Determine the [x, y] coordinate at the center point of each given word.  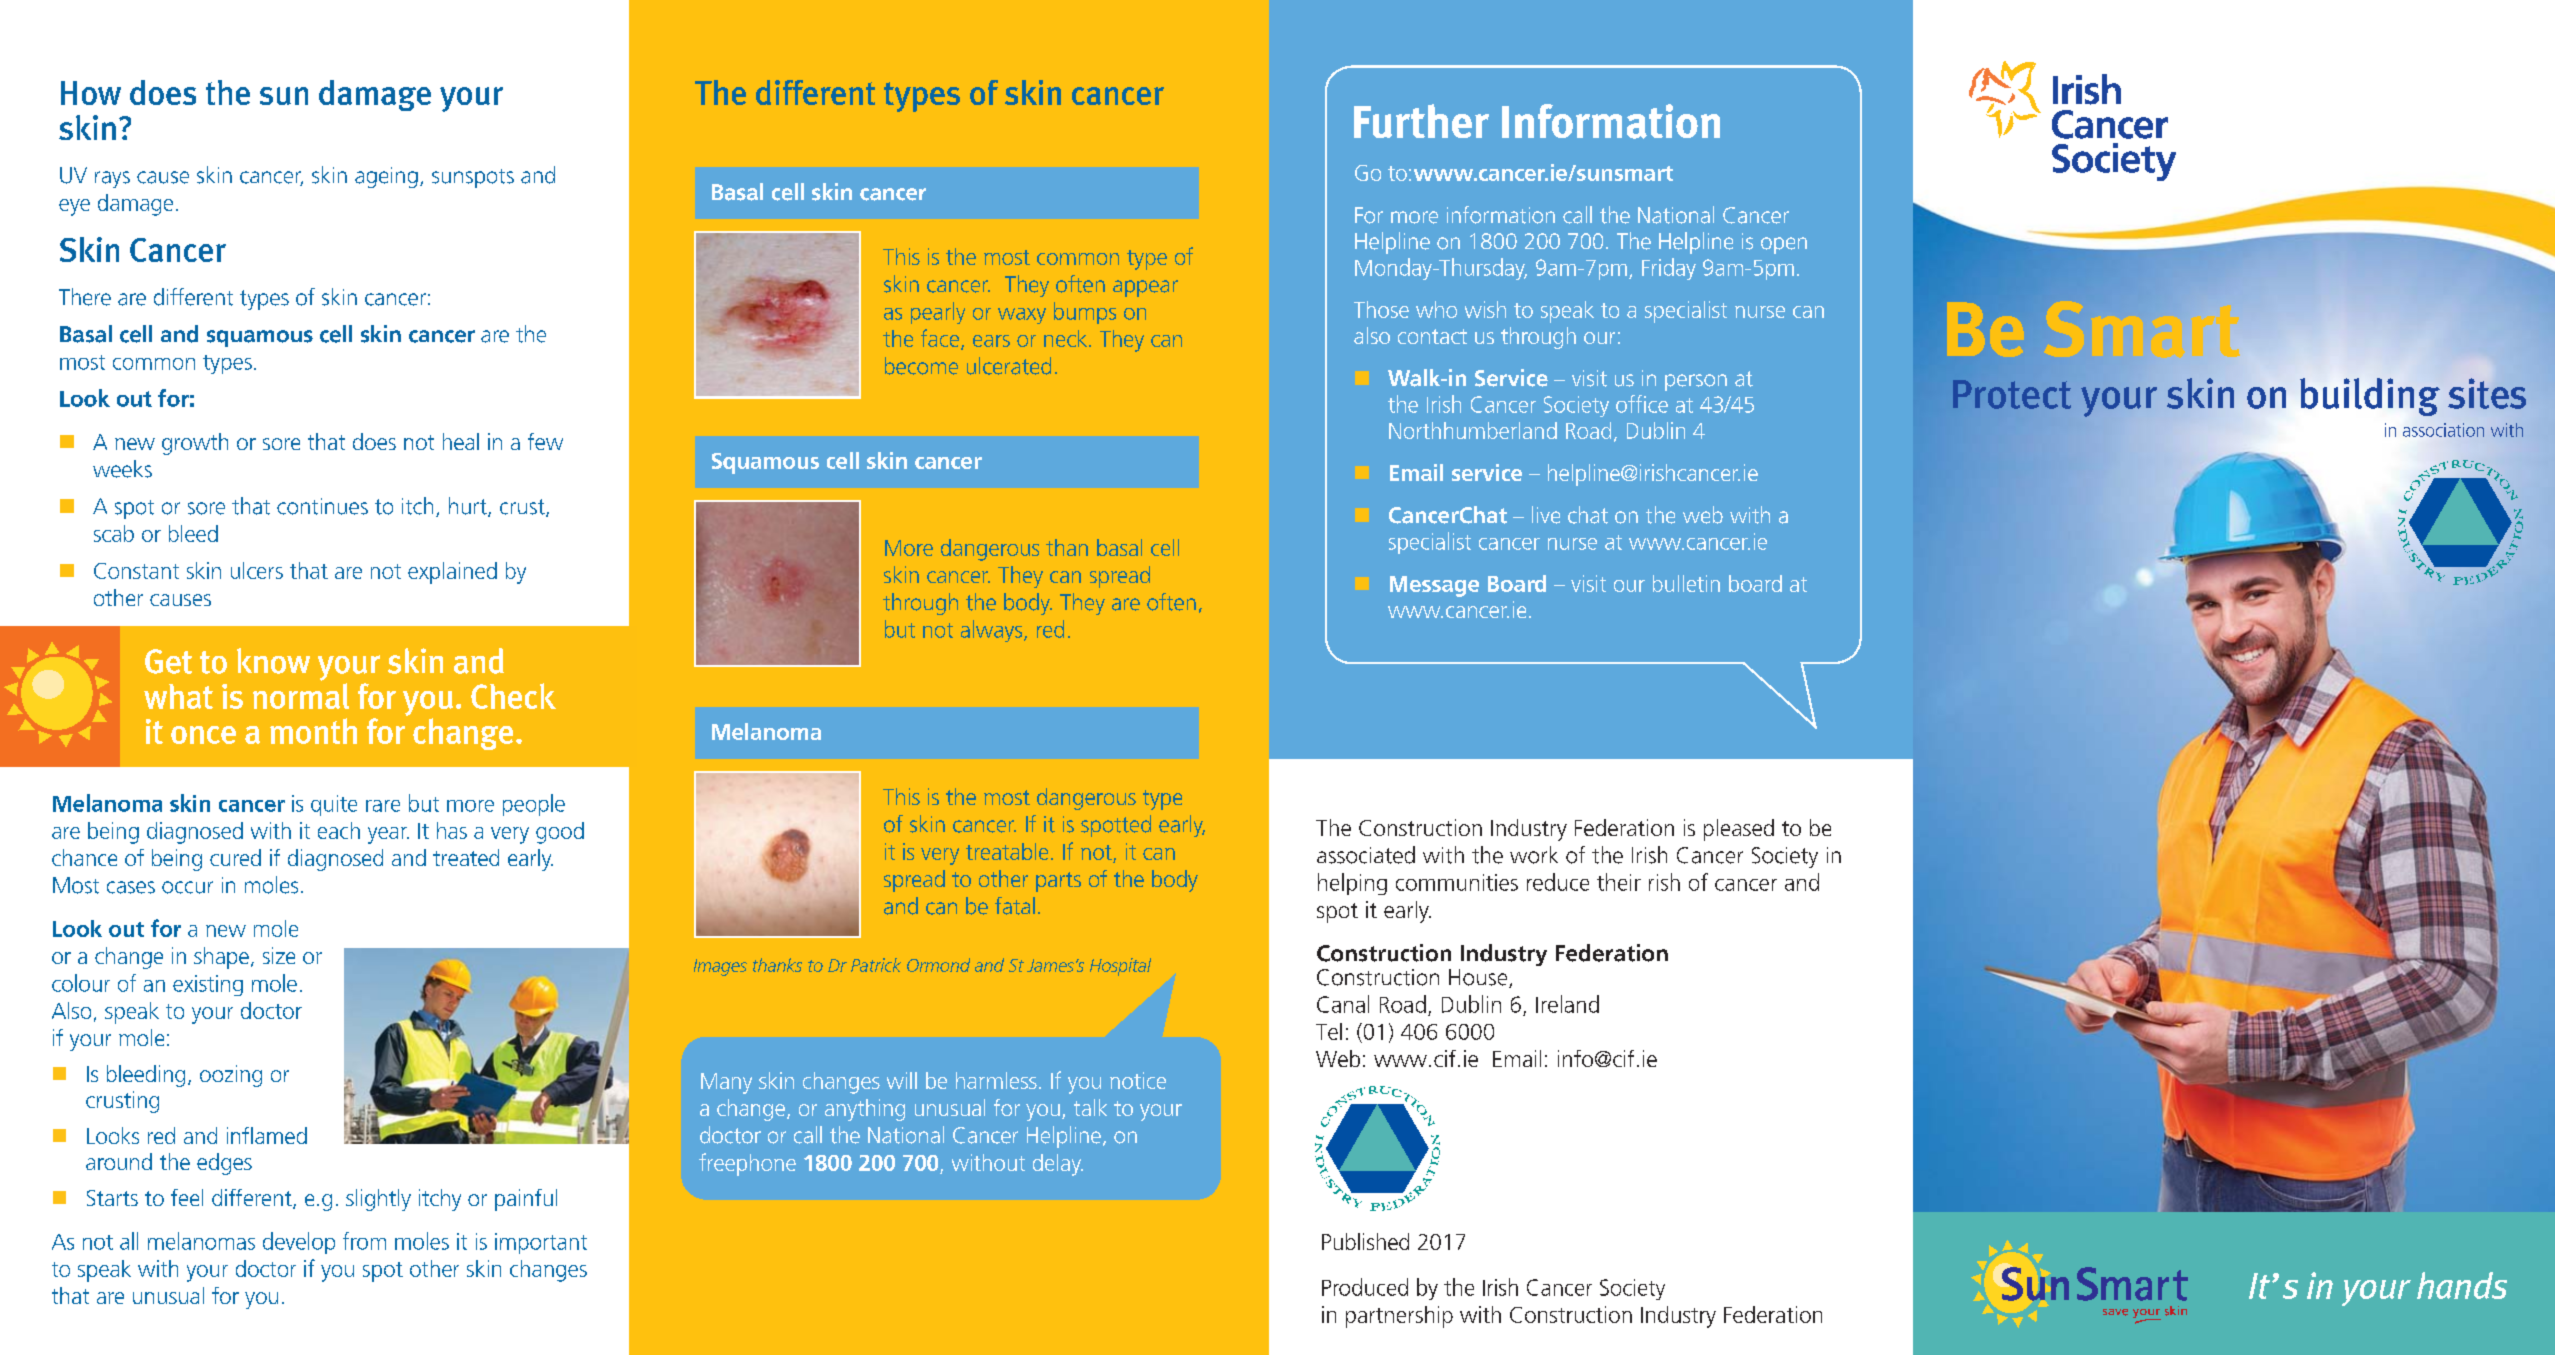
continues [322, 506]
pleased [1739, 830]
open [1784, 245]
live [1546, 515]
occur [187, 887]
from [364, 1241]
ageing [386, 177]
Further [1421, 121]
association [2443, 430]
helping [1352, 884]
